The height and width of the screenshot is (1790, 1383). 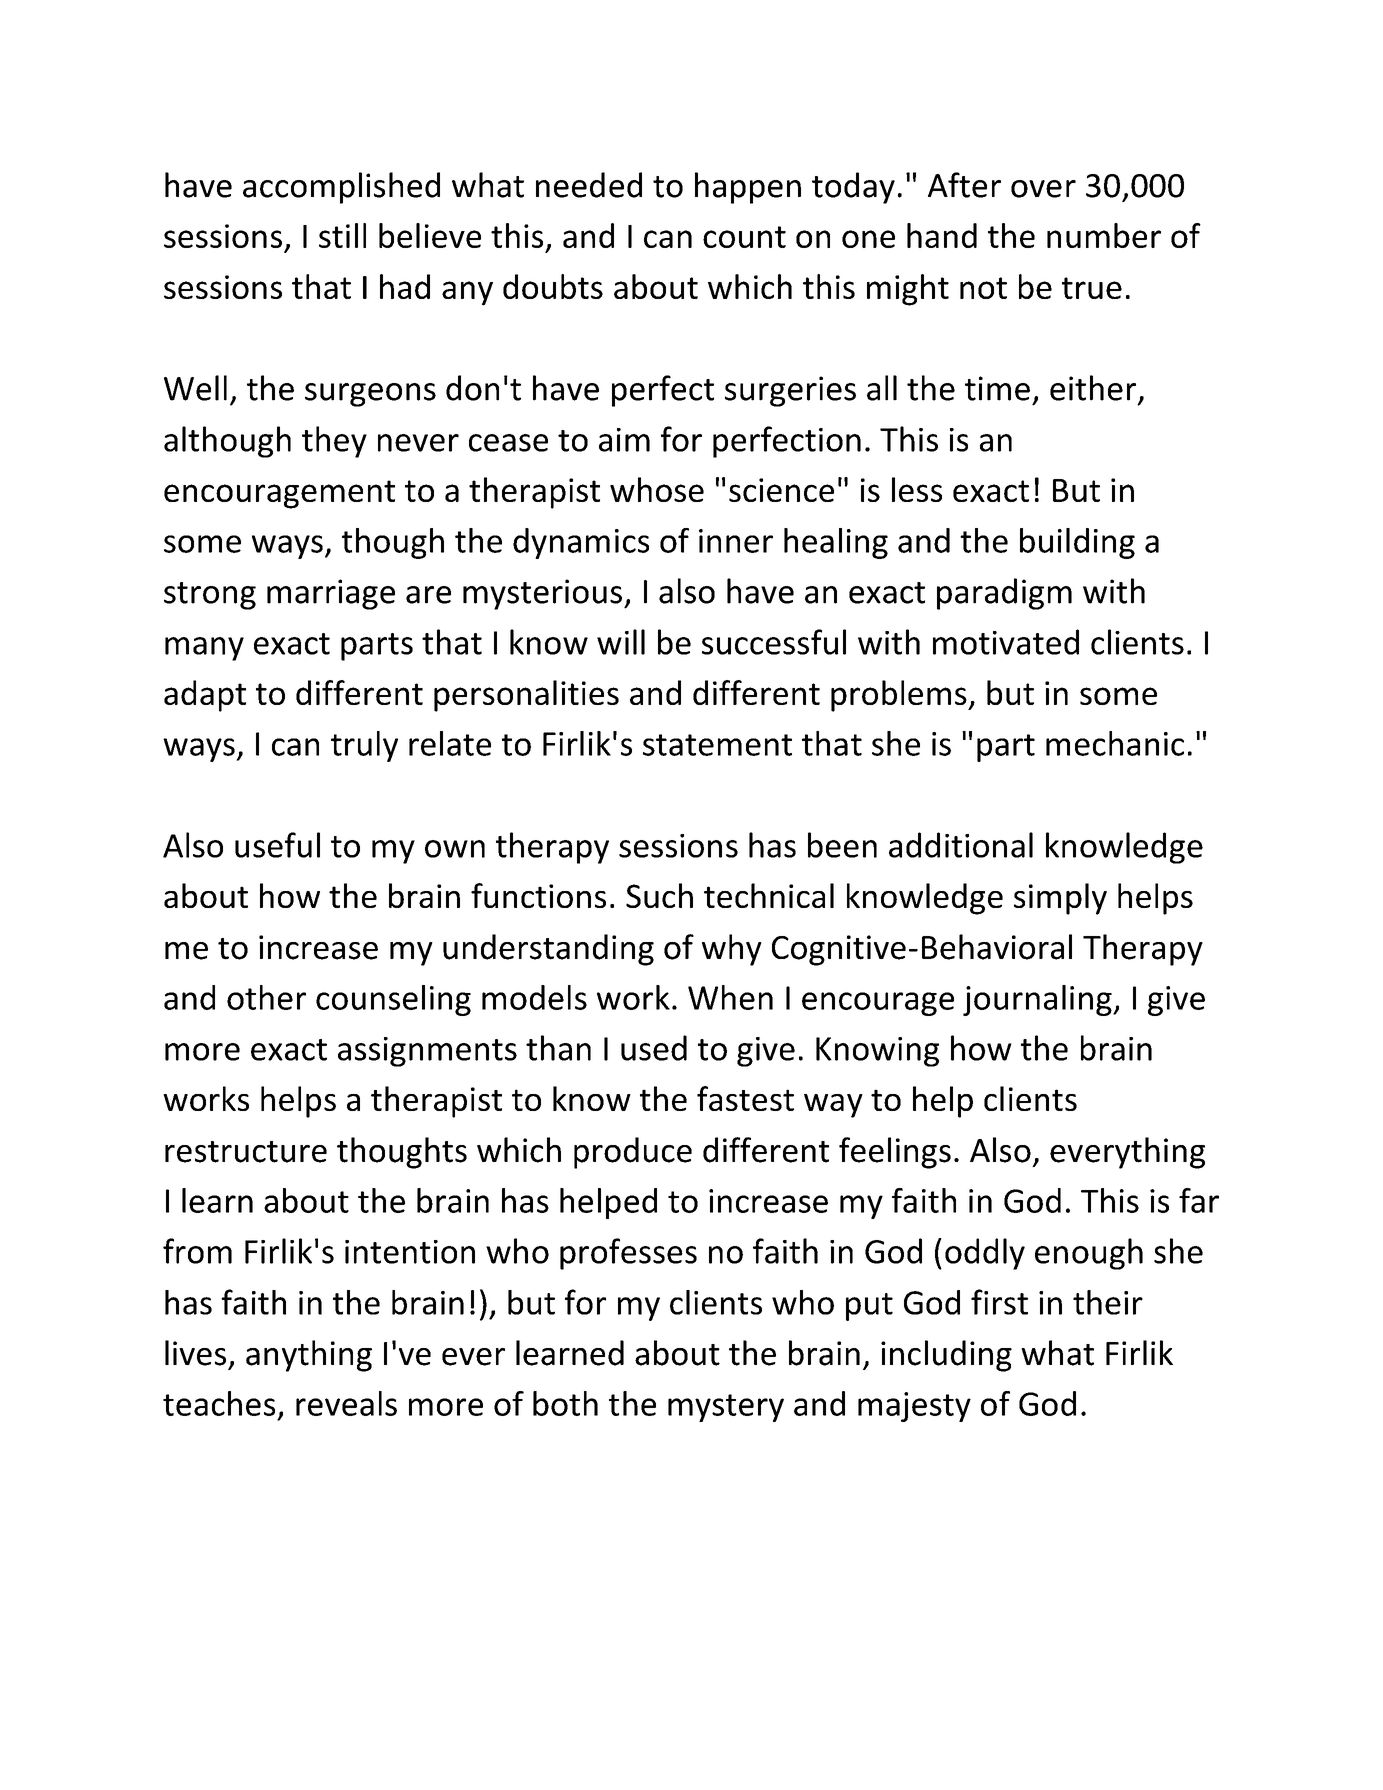 What do you see at coordinates (1104, 235) in the screenshot?
I see `number` at bounding box center [1104, 235].
